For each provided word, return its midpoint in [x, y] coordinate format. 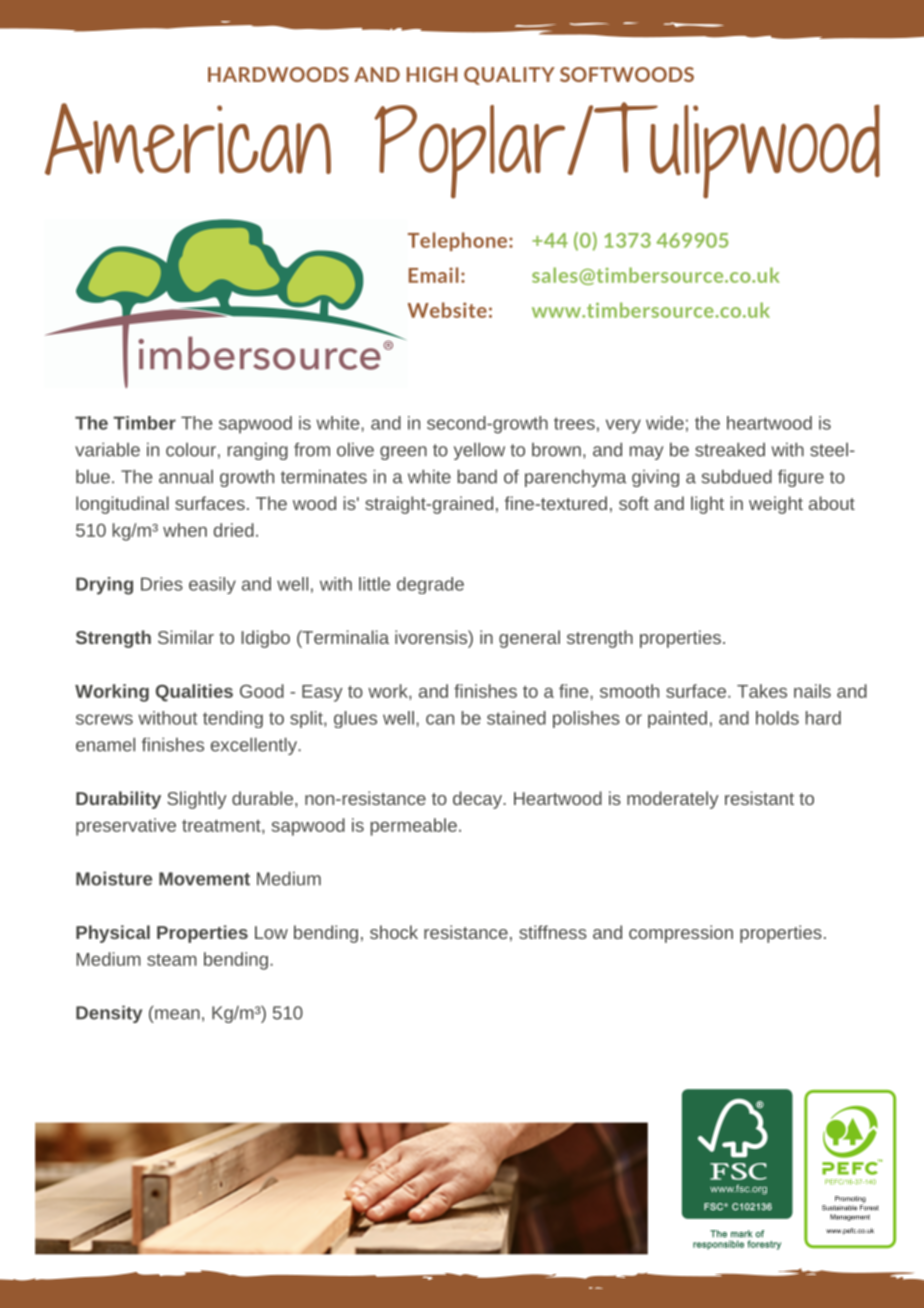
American [188, 139]
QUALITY [509, 76]
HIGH [432, 74]
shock [394, 932]
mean [177, 1014]
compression [681, 934]
